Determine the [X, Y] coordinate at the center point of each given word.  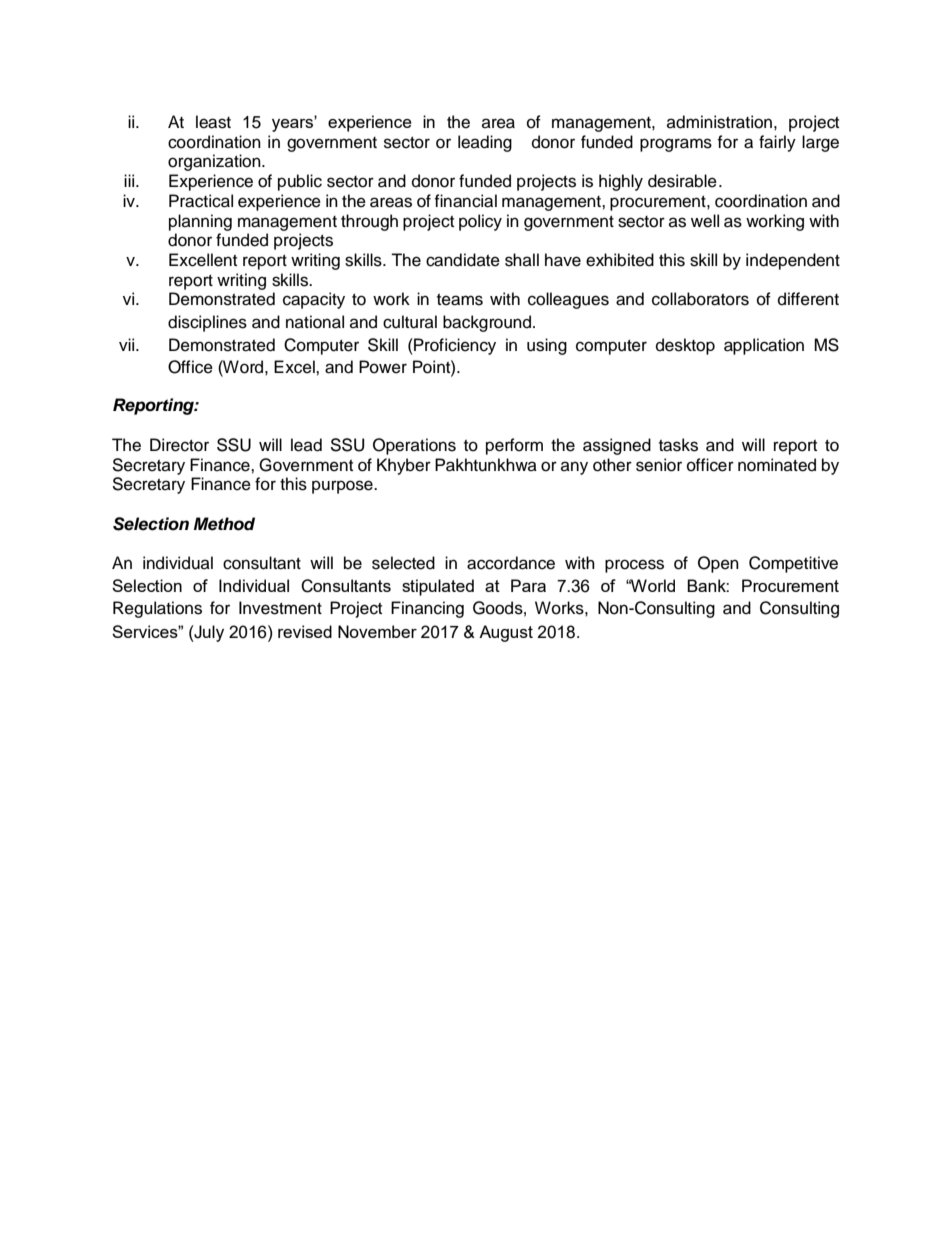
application [764, 346]
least [213, 122]
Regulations [157, 609]
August [506, 633]
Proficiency [454, 346]
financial [465, 201]
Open [718, 564]
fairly [777, 143]
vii [128, 344]
